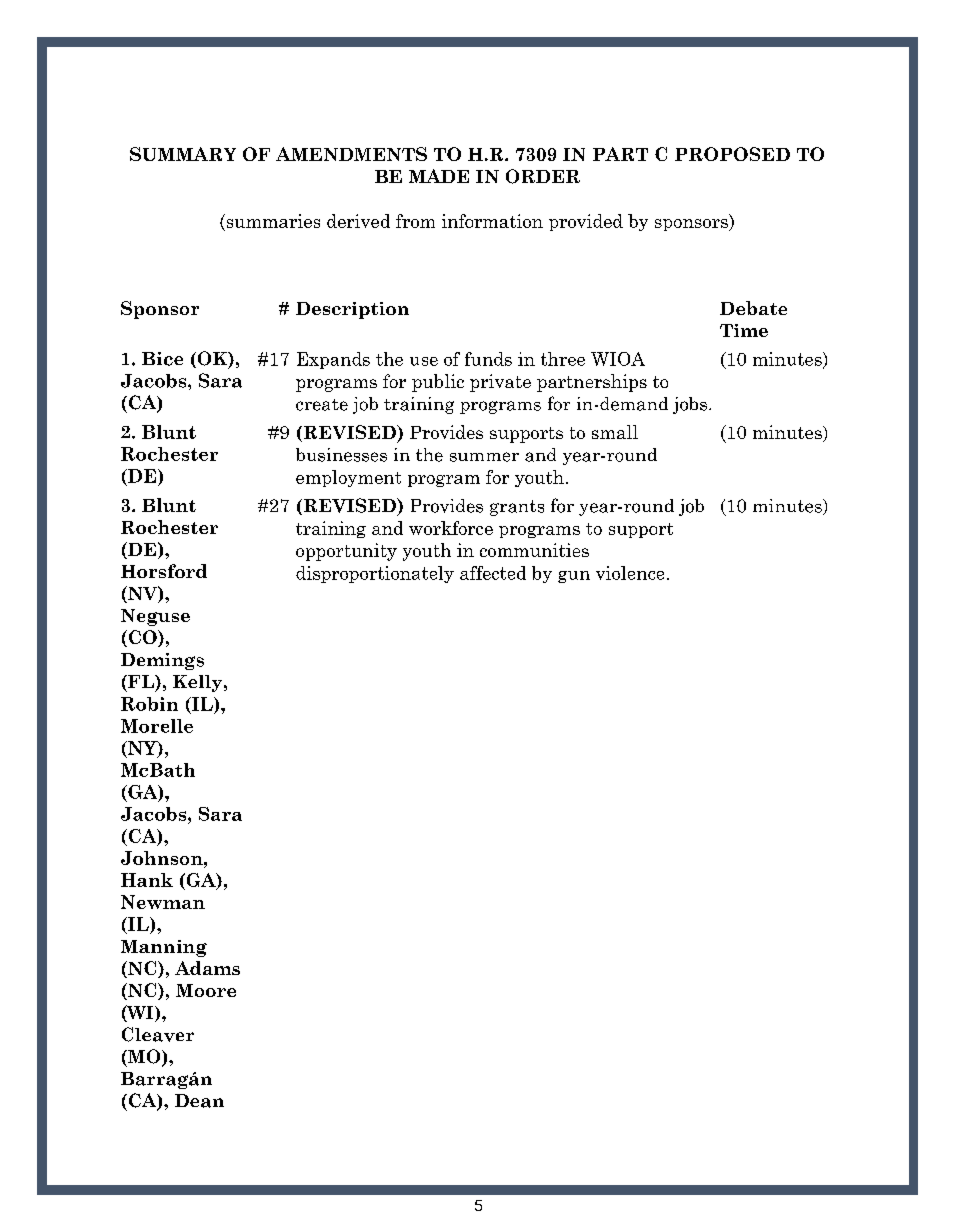  What do you see at coordinates (149, 704) in the image?
I see `Robin` at bounding box center [149, 704].
